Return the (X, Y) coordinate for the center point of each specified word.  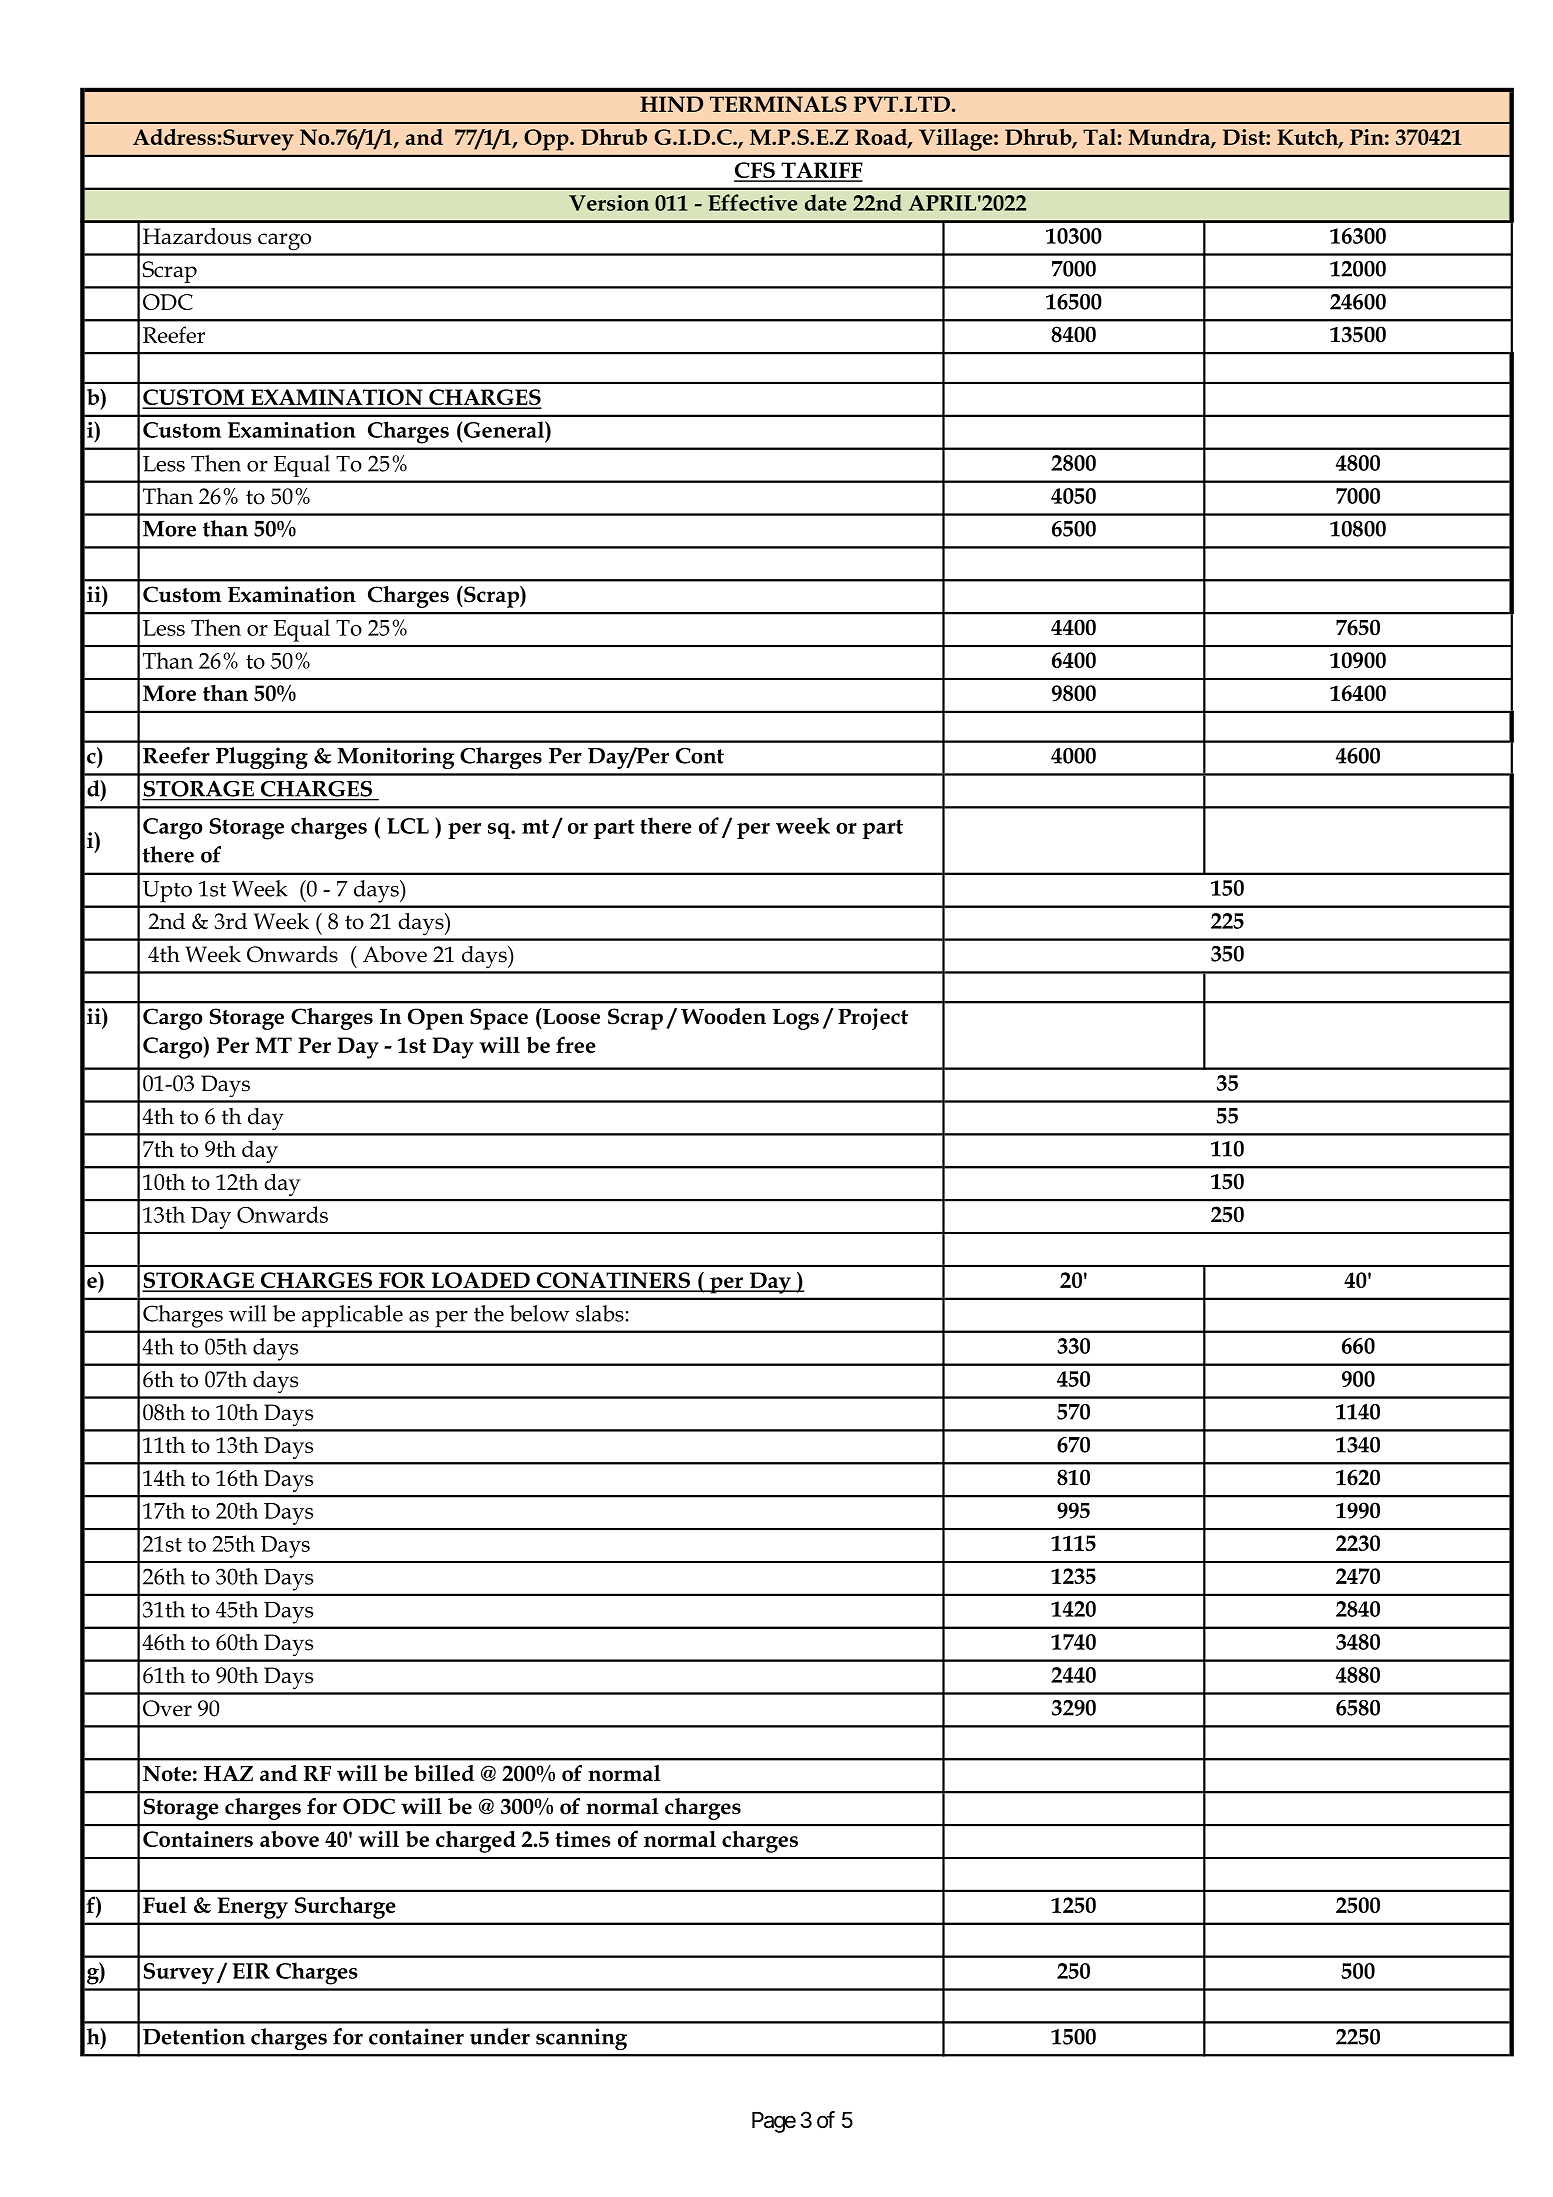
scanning (581, 2039)
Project (873, 1019)
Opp (547, 140)
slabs (600, 1313)
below (539, 1313)
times (583, 1839)
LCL (408, 826)
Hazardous (197, 236)
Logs (795, 1019)
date (826, 202)
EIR (251, 1971)
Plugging (262, 758)
